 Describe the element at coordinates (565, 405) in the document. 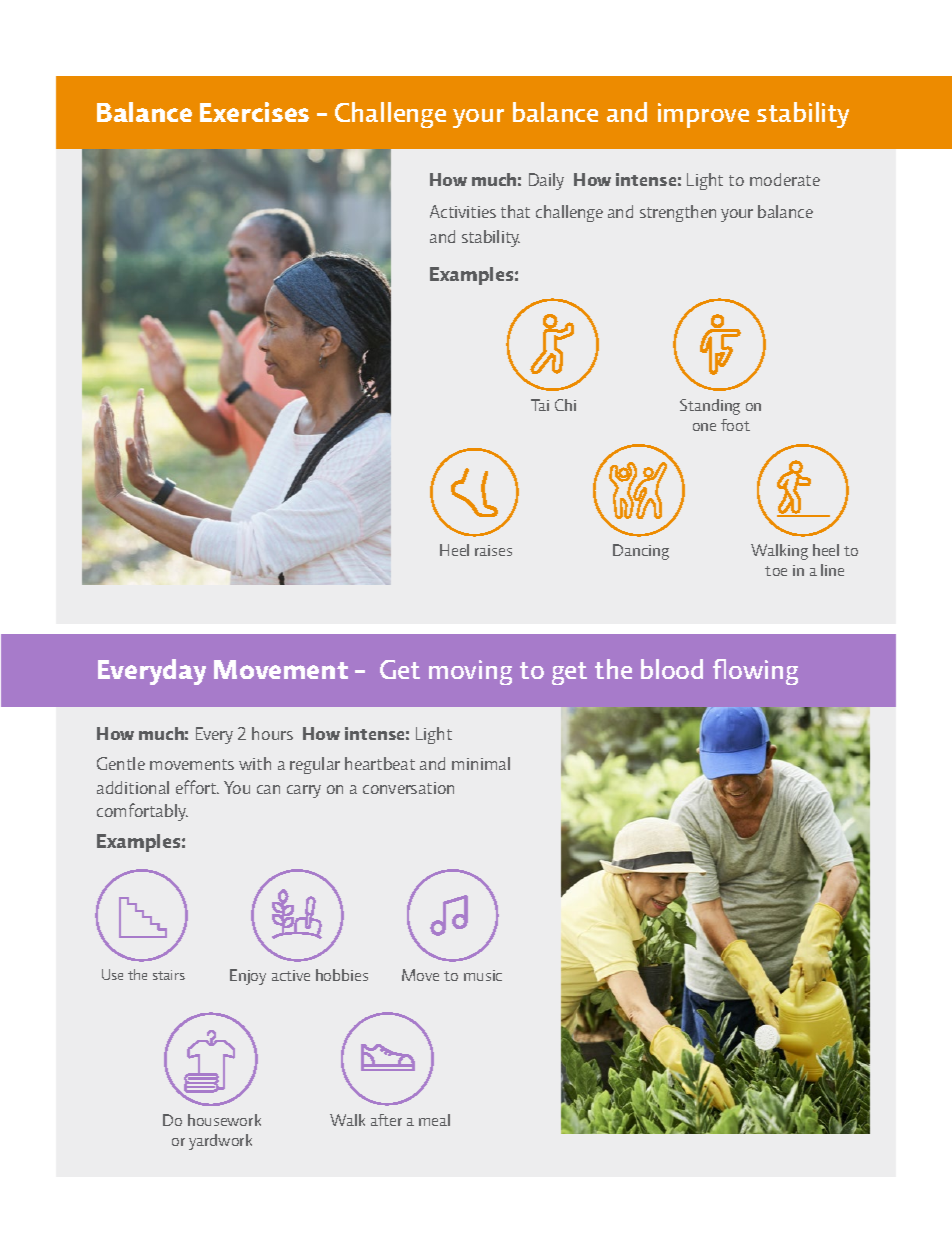

I see `Chi` at that location.
